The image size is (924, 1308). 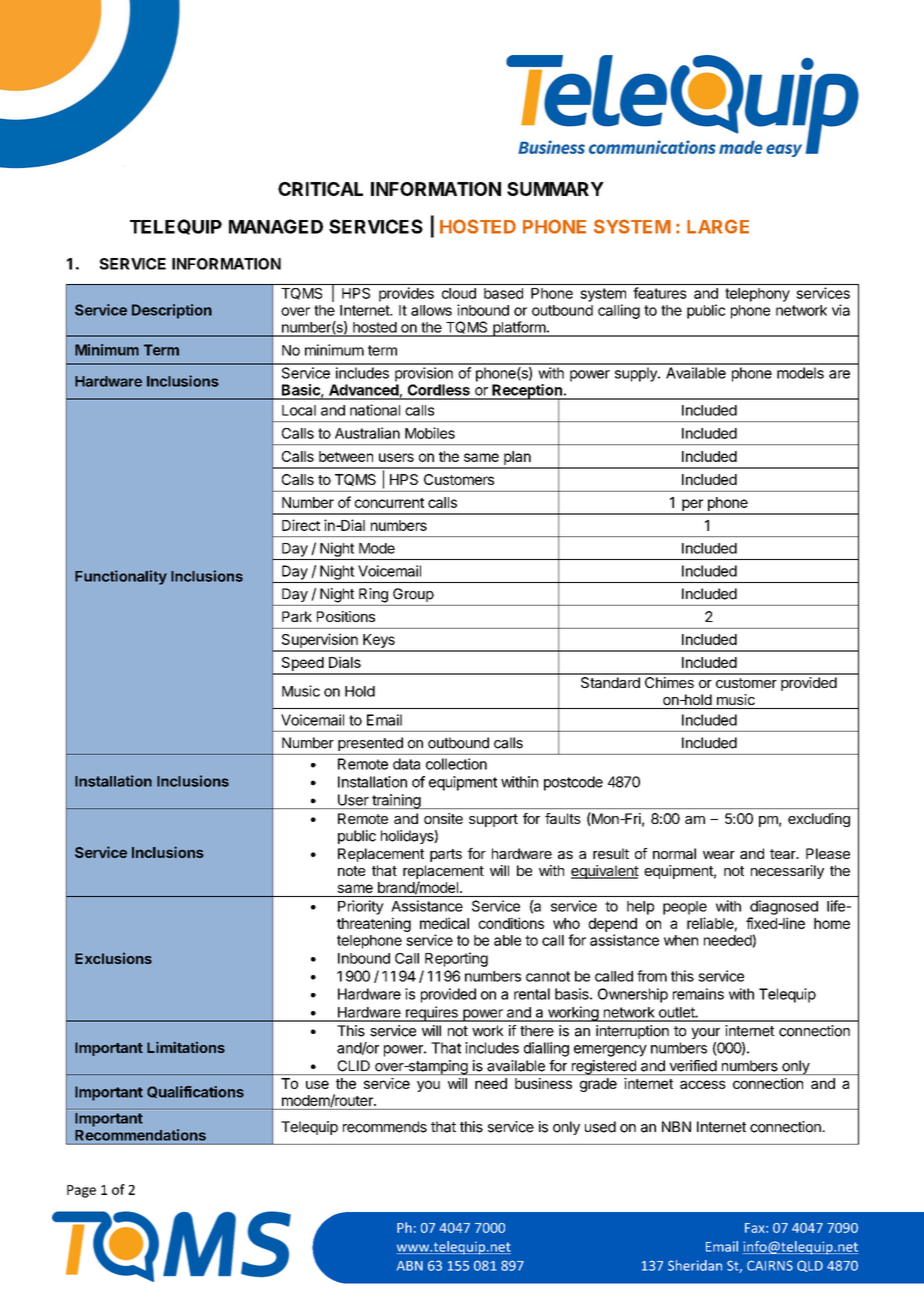 What do you see at coordinates (718, 226) in the page?
I see `LARGE` at bounding box center [718, 226].
